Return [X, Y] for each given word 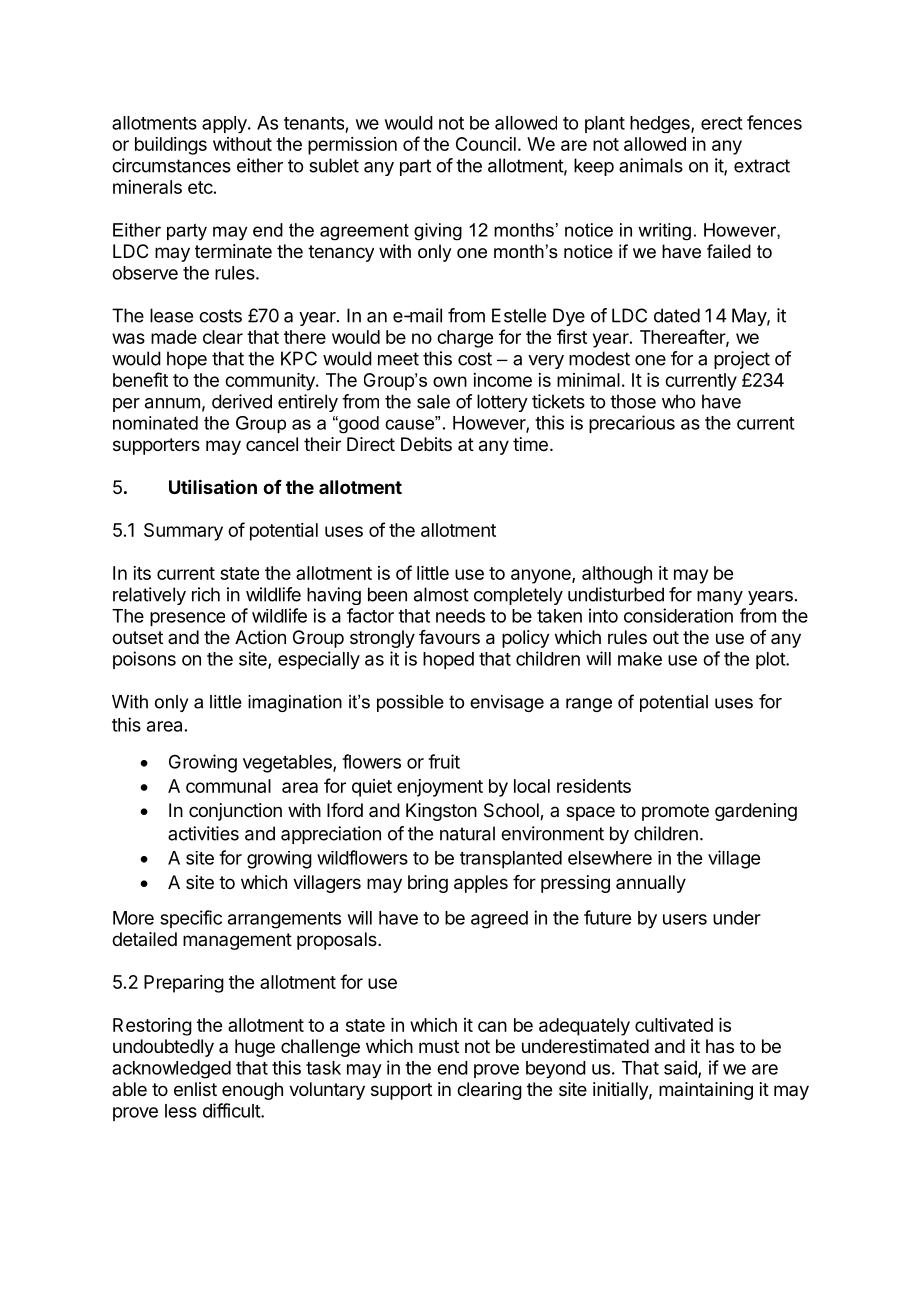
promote [675, 812]
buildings [171, 146]
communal [228, 786]
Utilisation [213, 486]
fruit [444, 761]
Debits [426, 444]
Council [486, 144]
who [678, 401]
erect [722, 123]
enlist [195, 1089]
